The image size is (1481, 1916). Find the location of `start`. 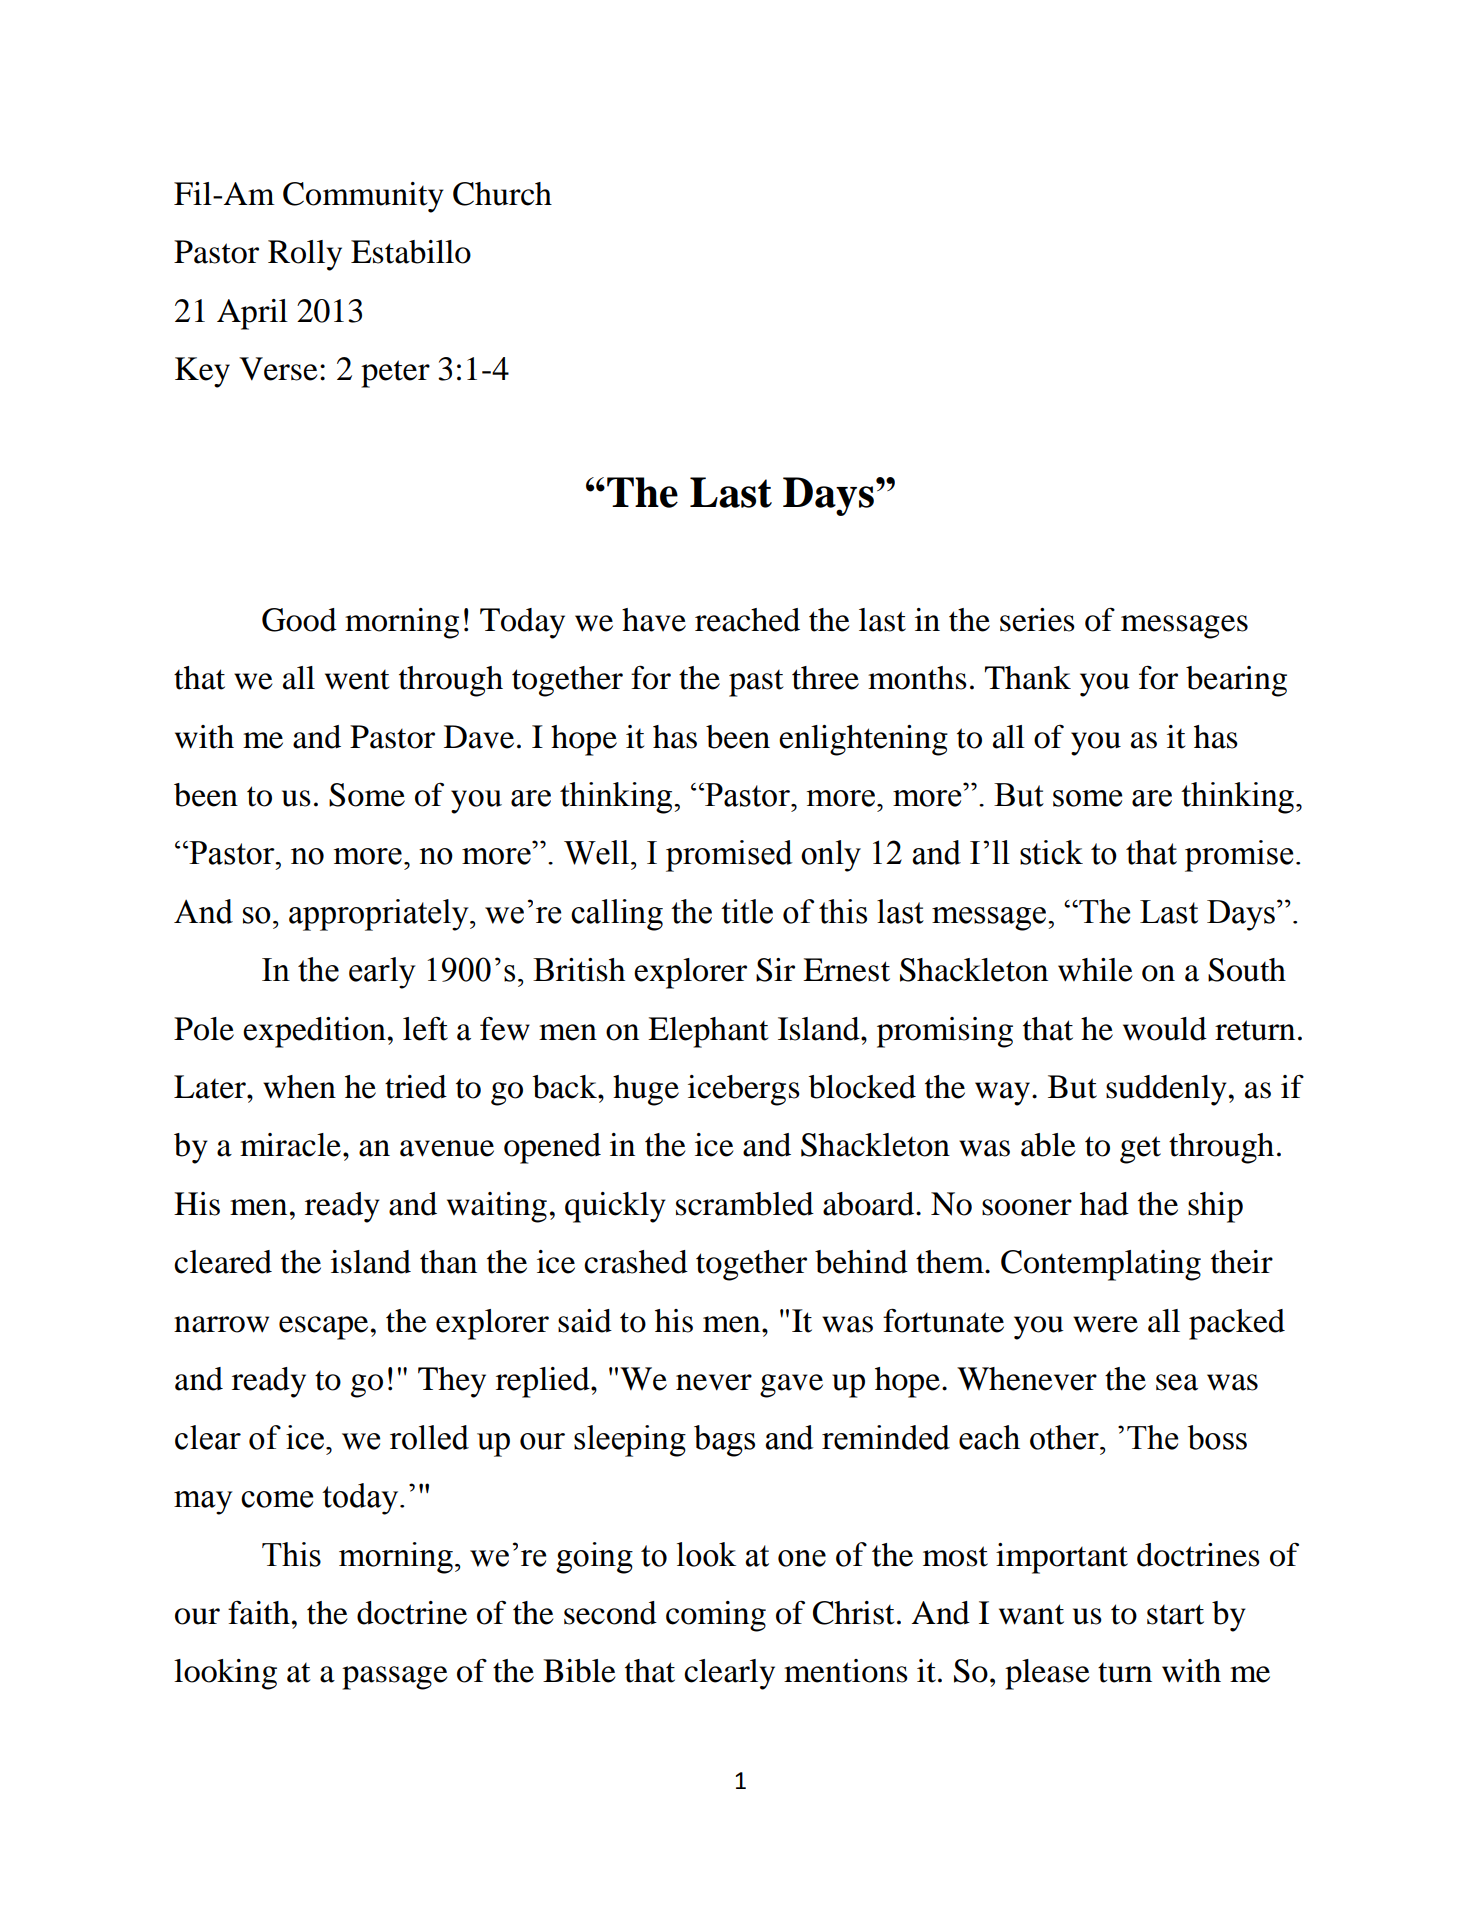

start is located at coordinates (1175, 1614).
